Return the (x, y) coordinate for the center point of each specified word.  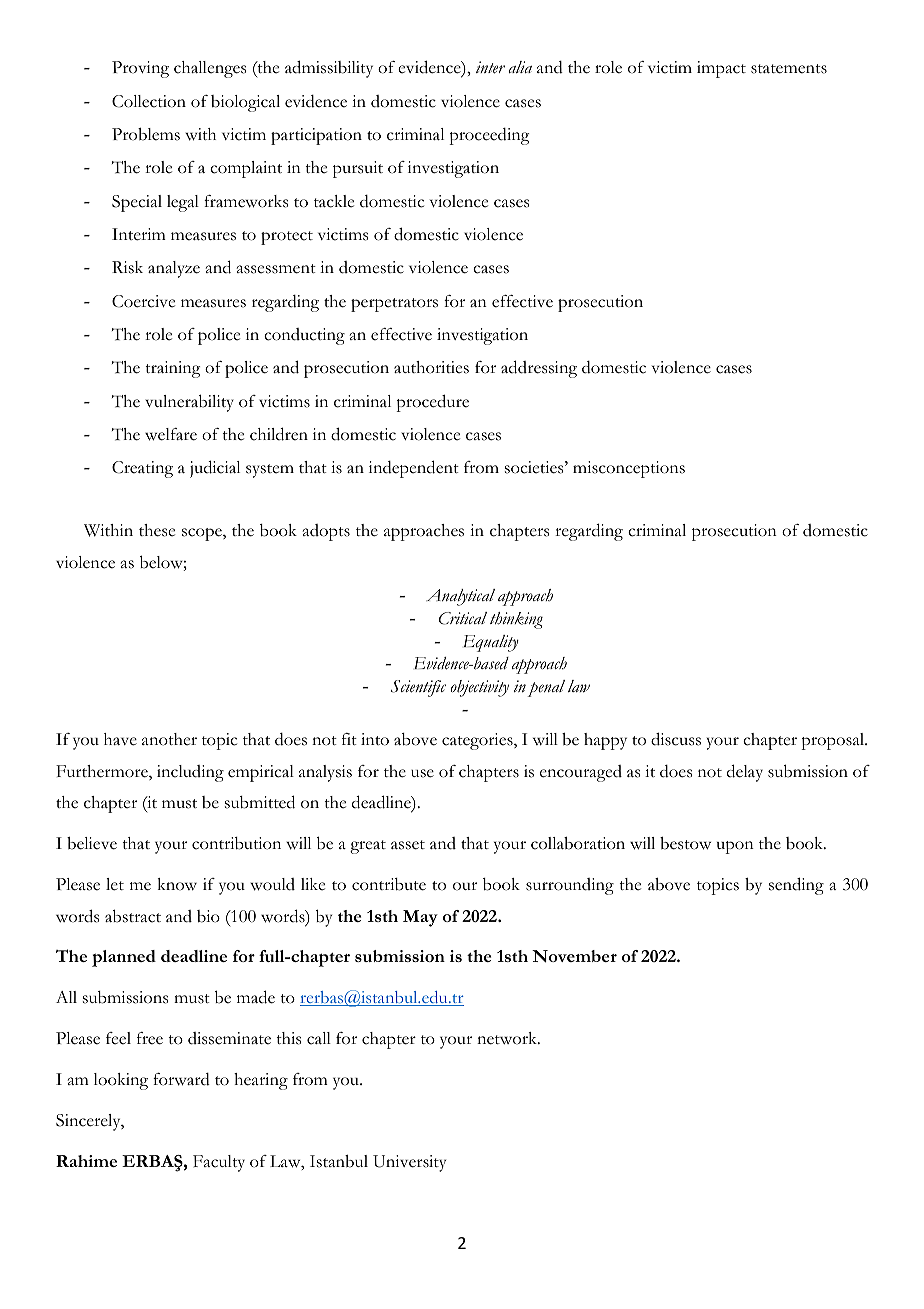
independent (414, 469)
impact (721, 69)
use (422, 773)
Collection (149, 101)
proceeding (489, 136)
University (409, 1163)
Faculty (219, 1163)
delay (745, 773)
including (190, 773)
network (508, 1038)
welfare (171, 434)
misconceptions (629, 469)
